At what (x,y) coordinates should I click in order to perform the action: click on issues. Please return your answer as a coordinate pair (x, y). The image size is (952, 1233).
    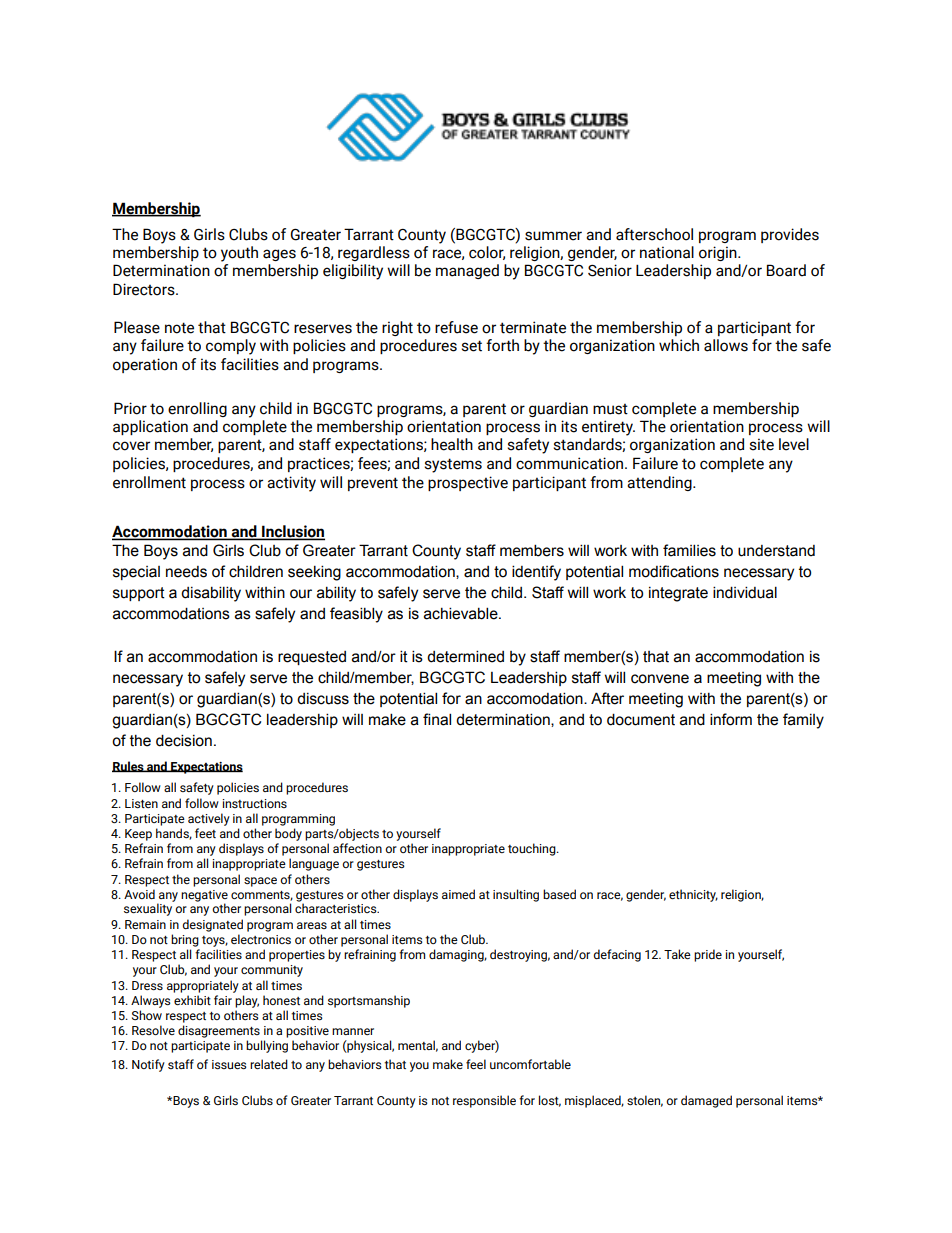
    Looking at the image, I should click on (229, 1064).
